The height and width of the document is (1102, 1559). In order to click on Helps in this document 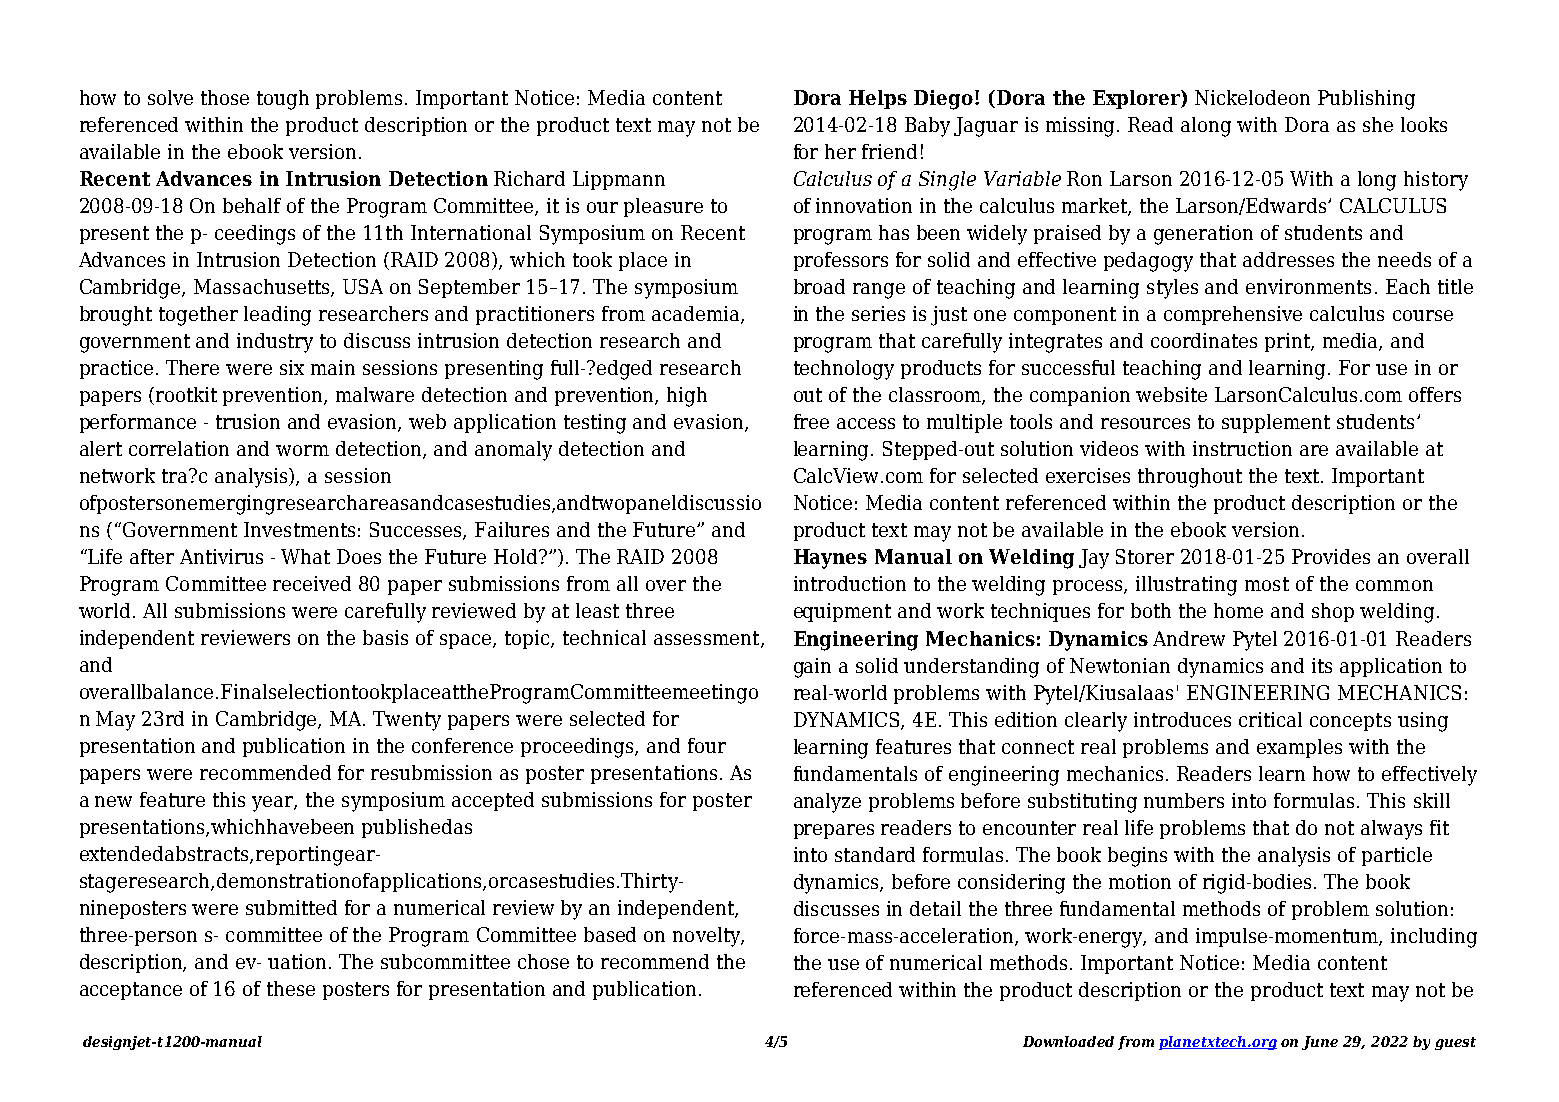, I will do `click(878, 99)`.
